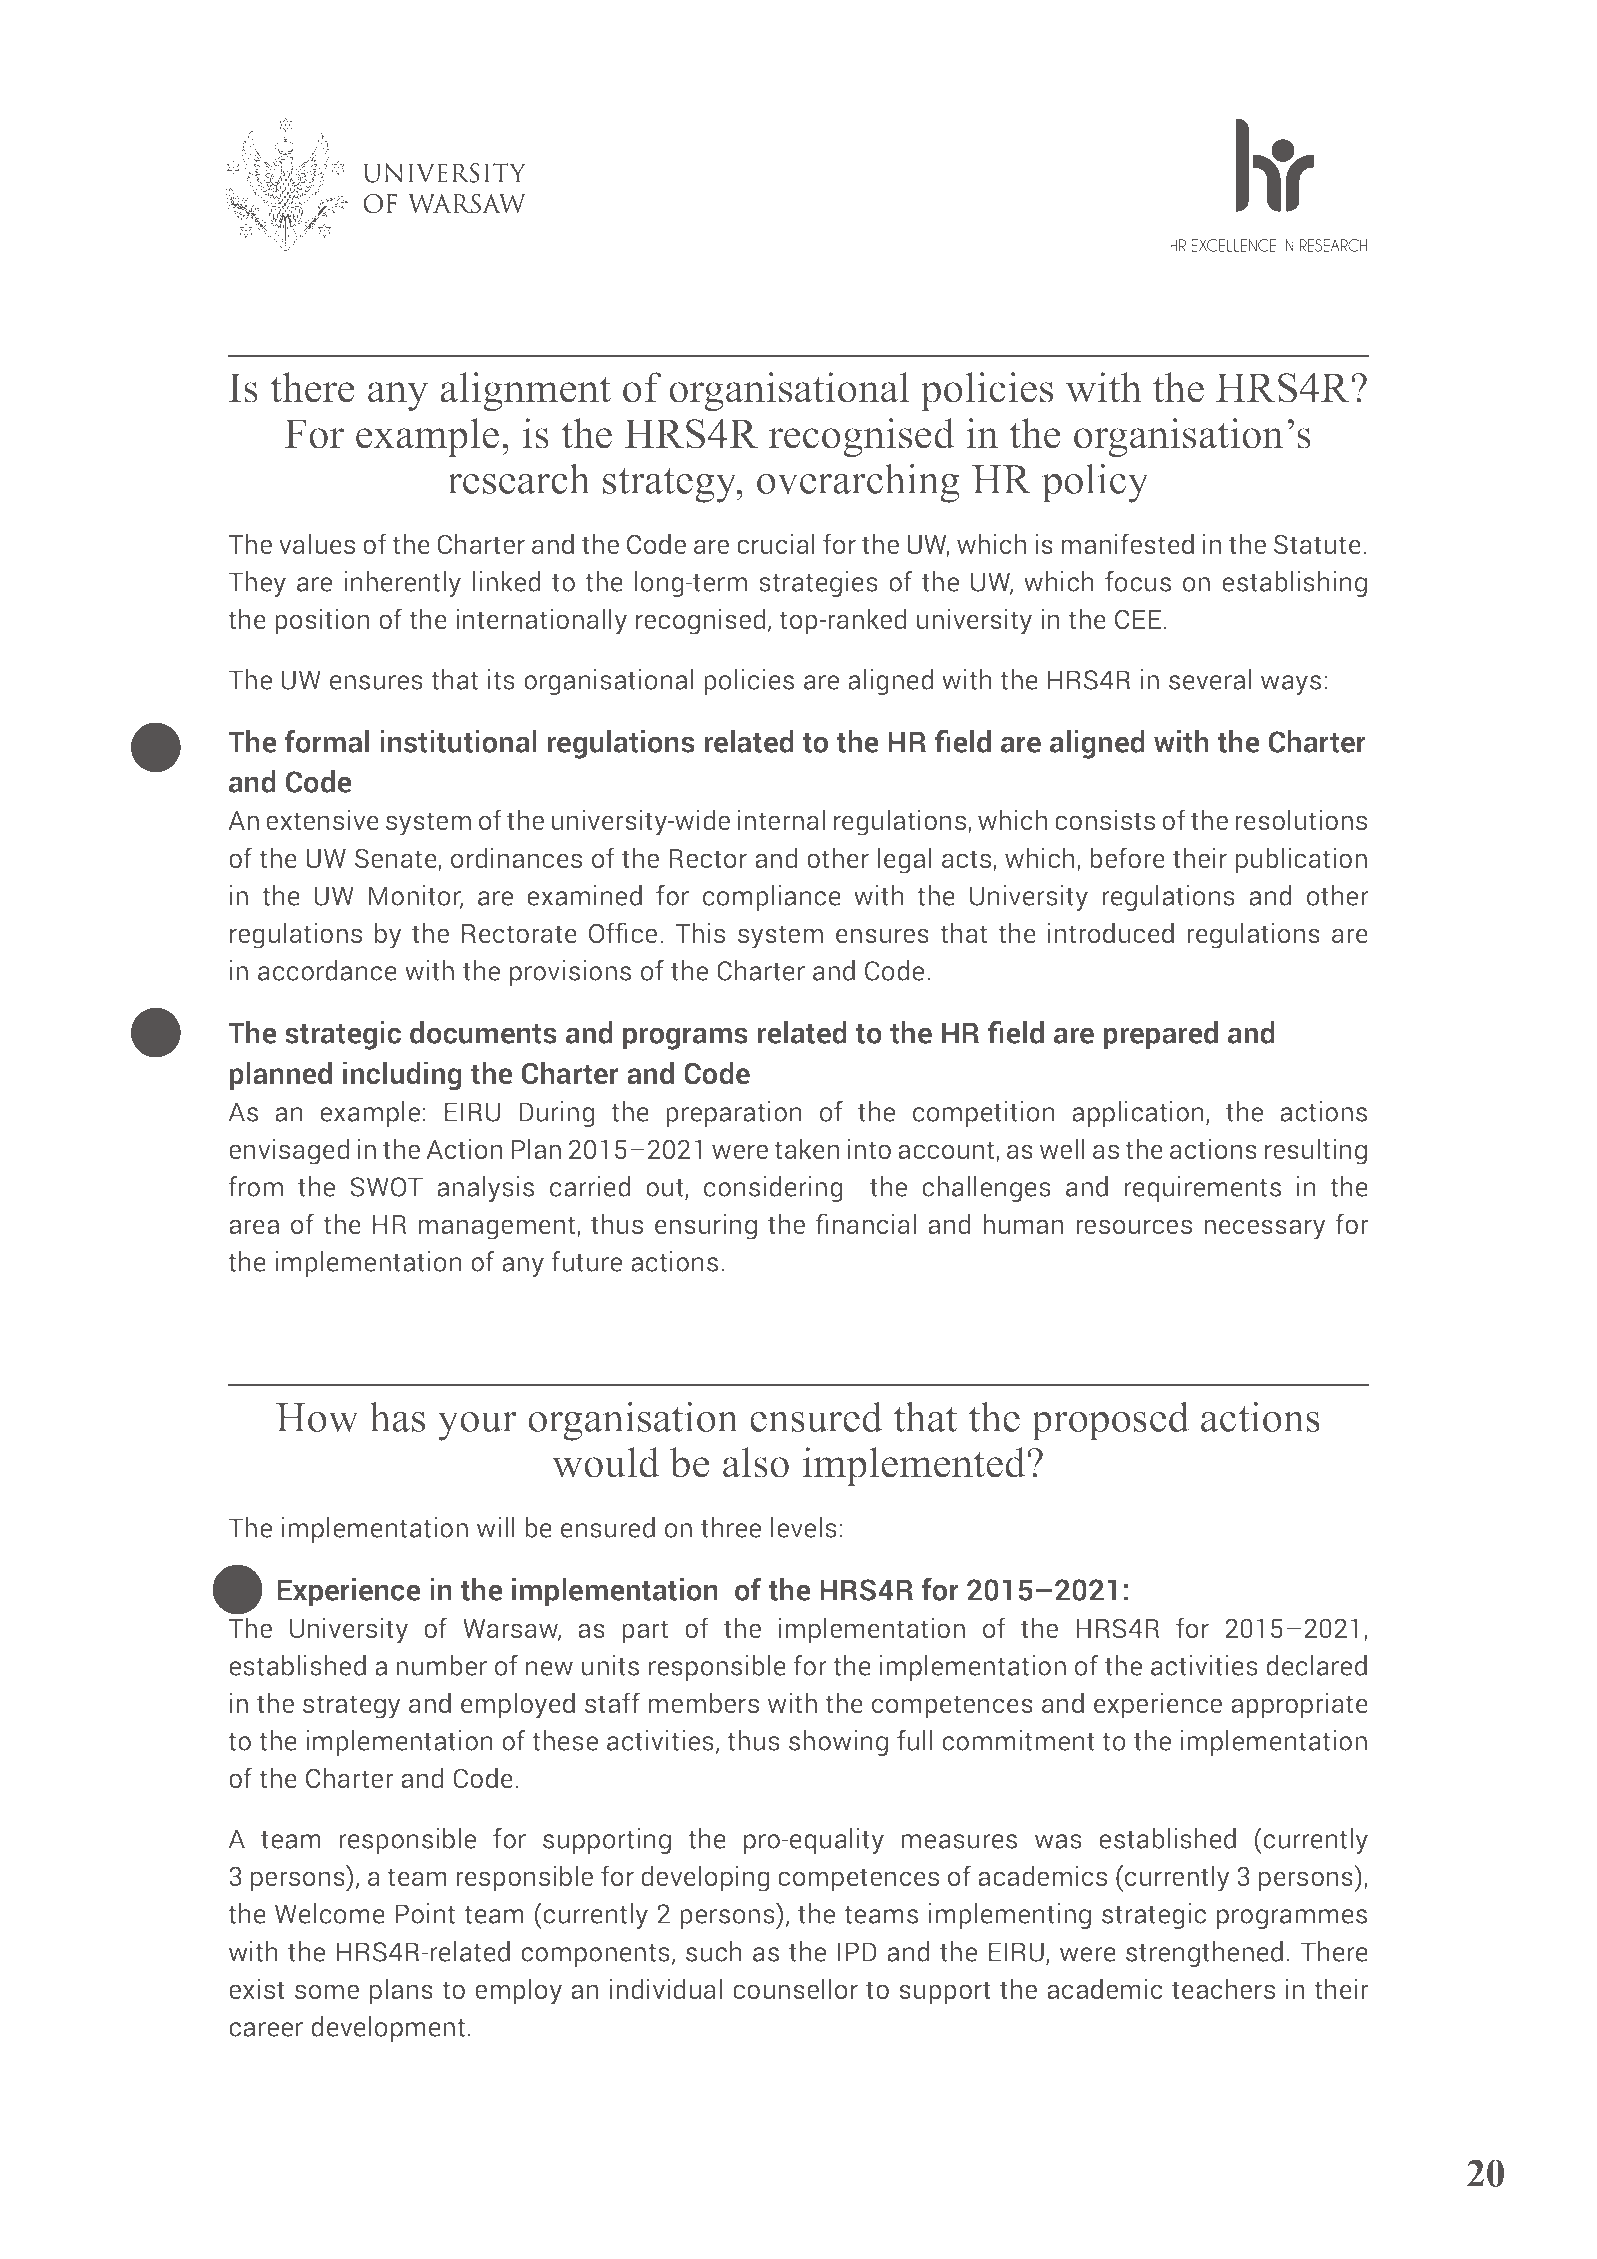 This image has width=1597, height=2259. Describe the element at coordinates (519, 478) in the image. I see `research` at that location.
